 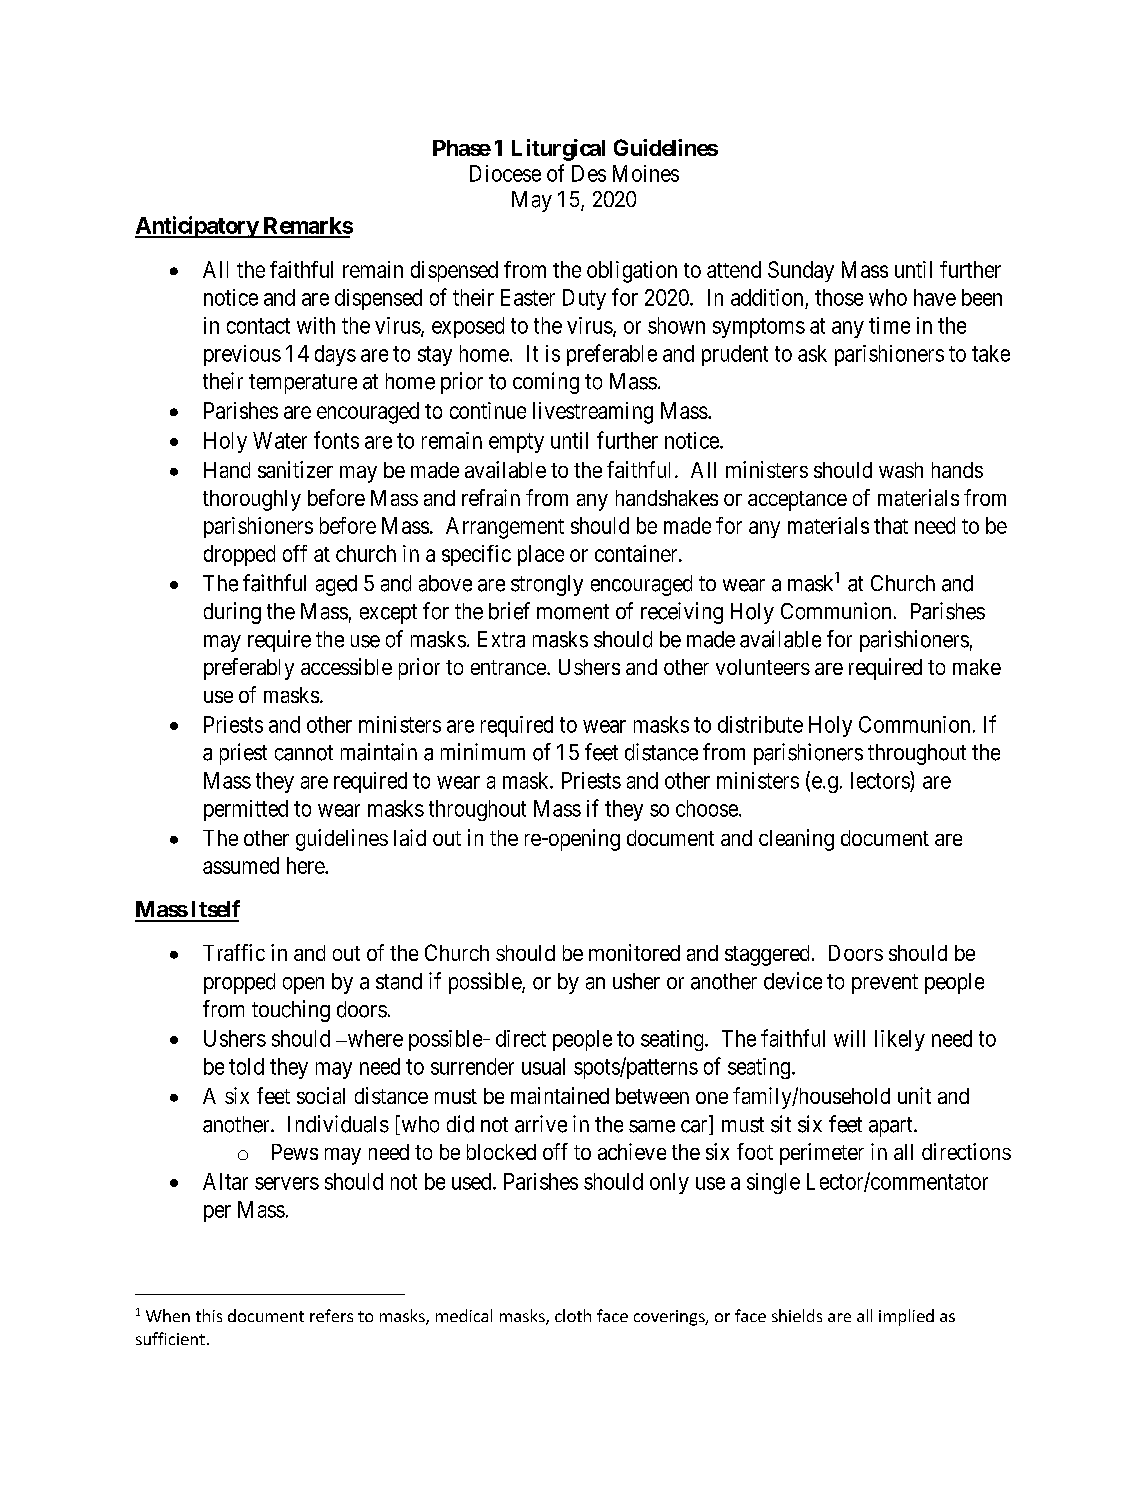 What do you see at coordinates (589, 173) in the page?
I see `Des` at bounding box center [589, 173].
